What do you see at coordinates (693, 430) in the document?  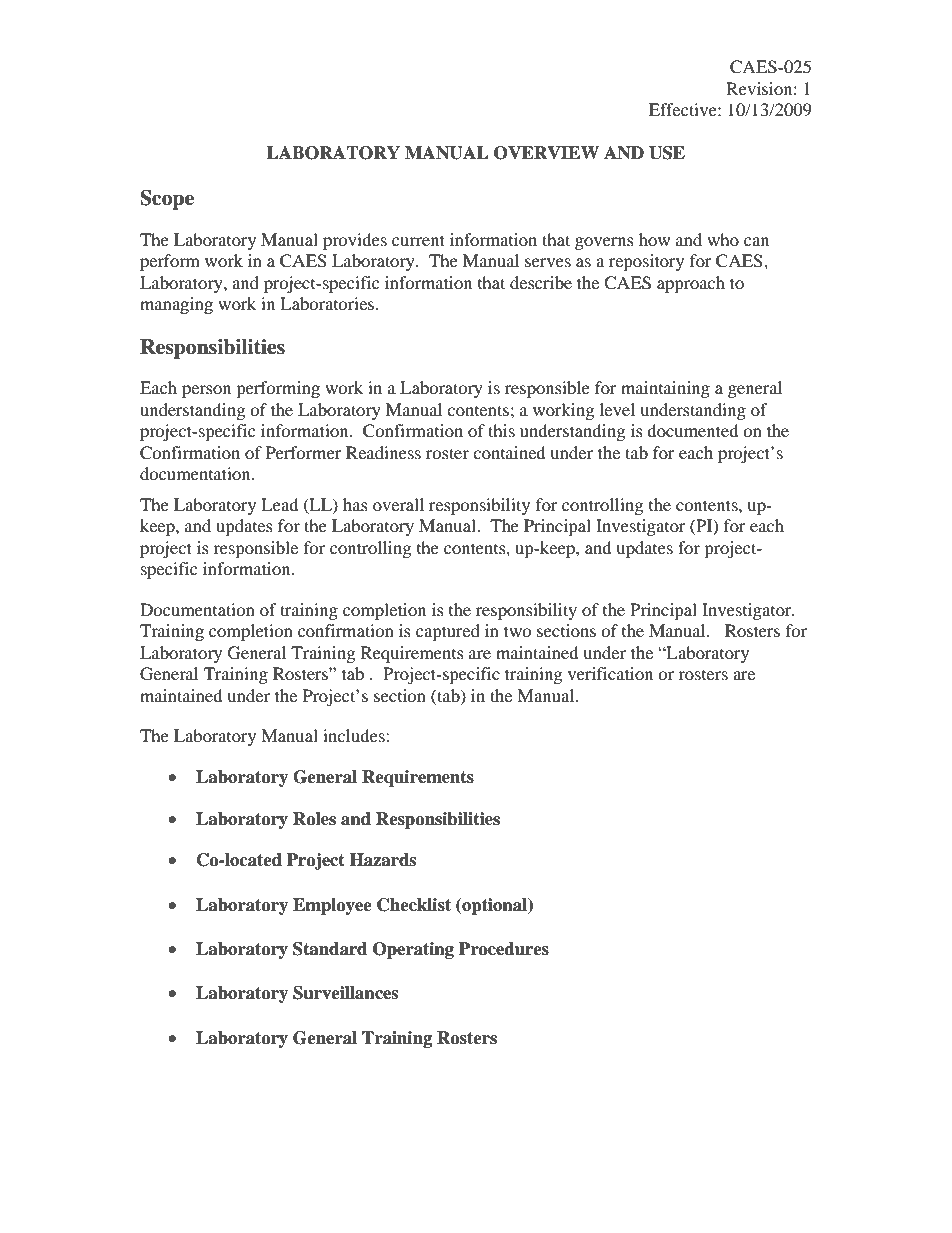 I see `documented` at bounding box center [693, 430].
